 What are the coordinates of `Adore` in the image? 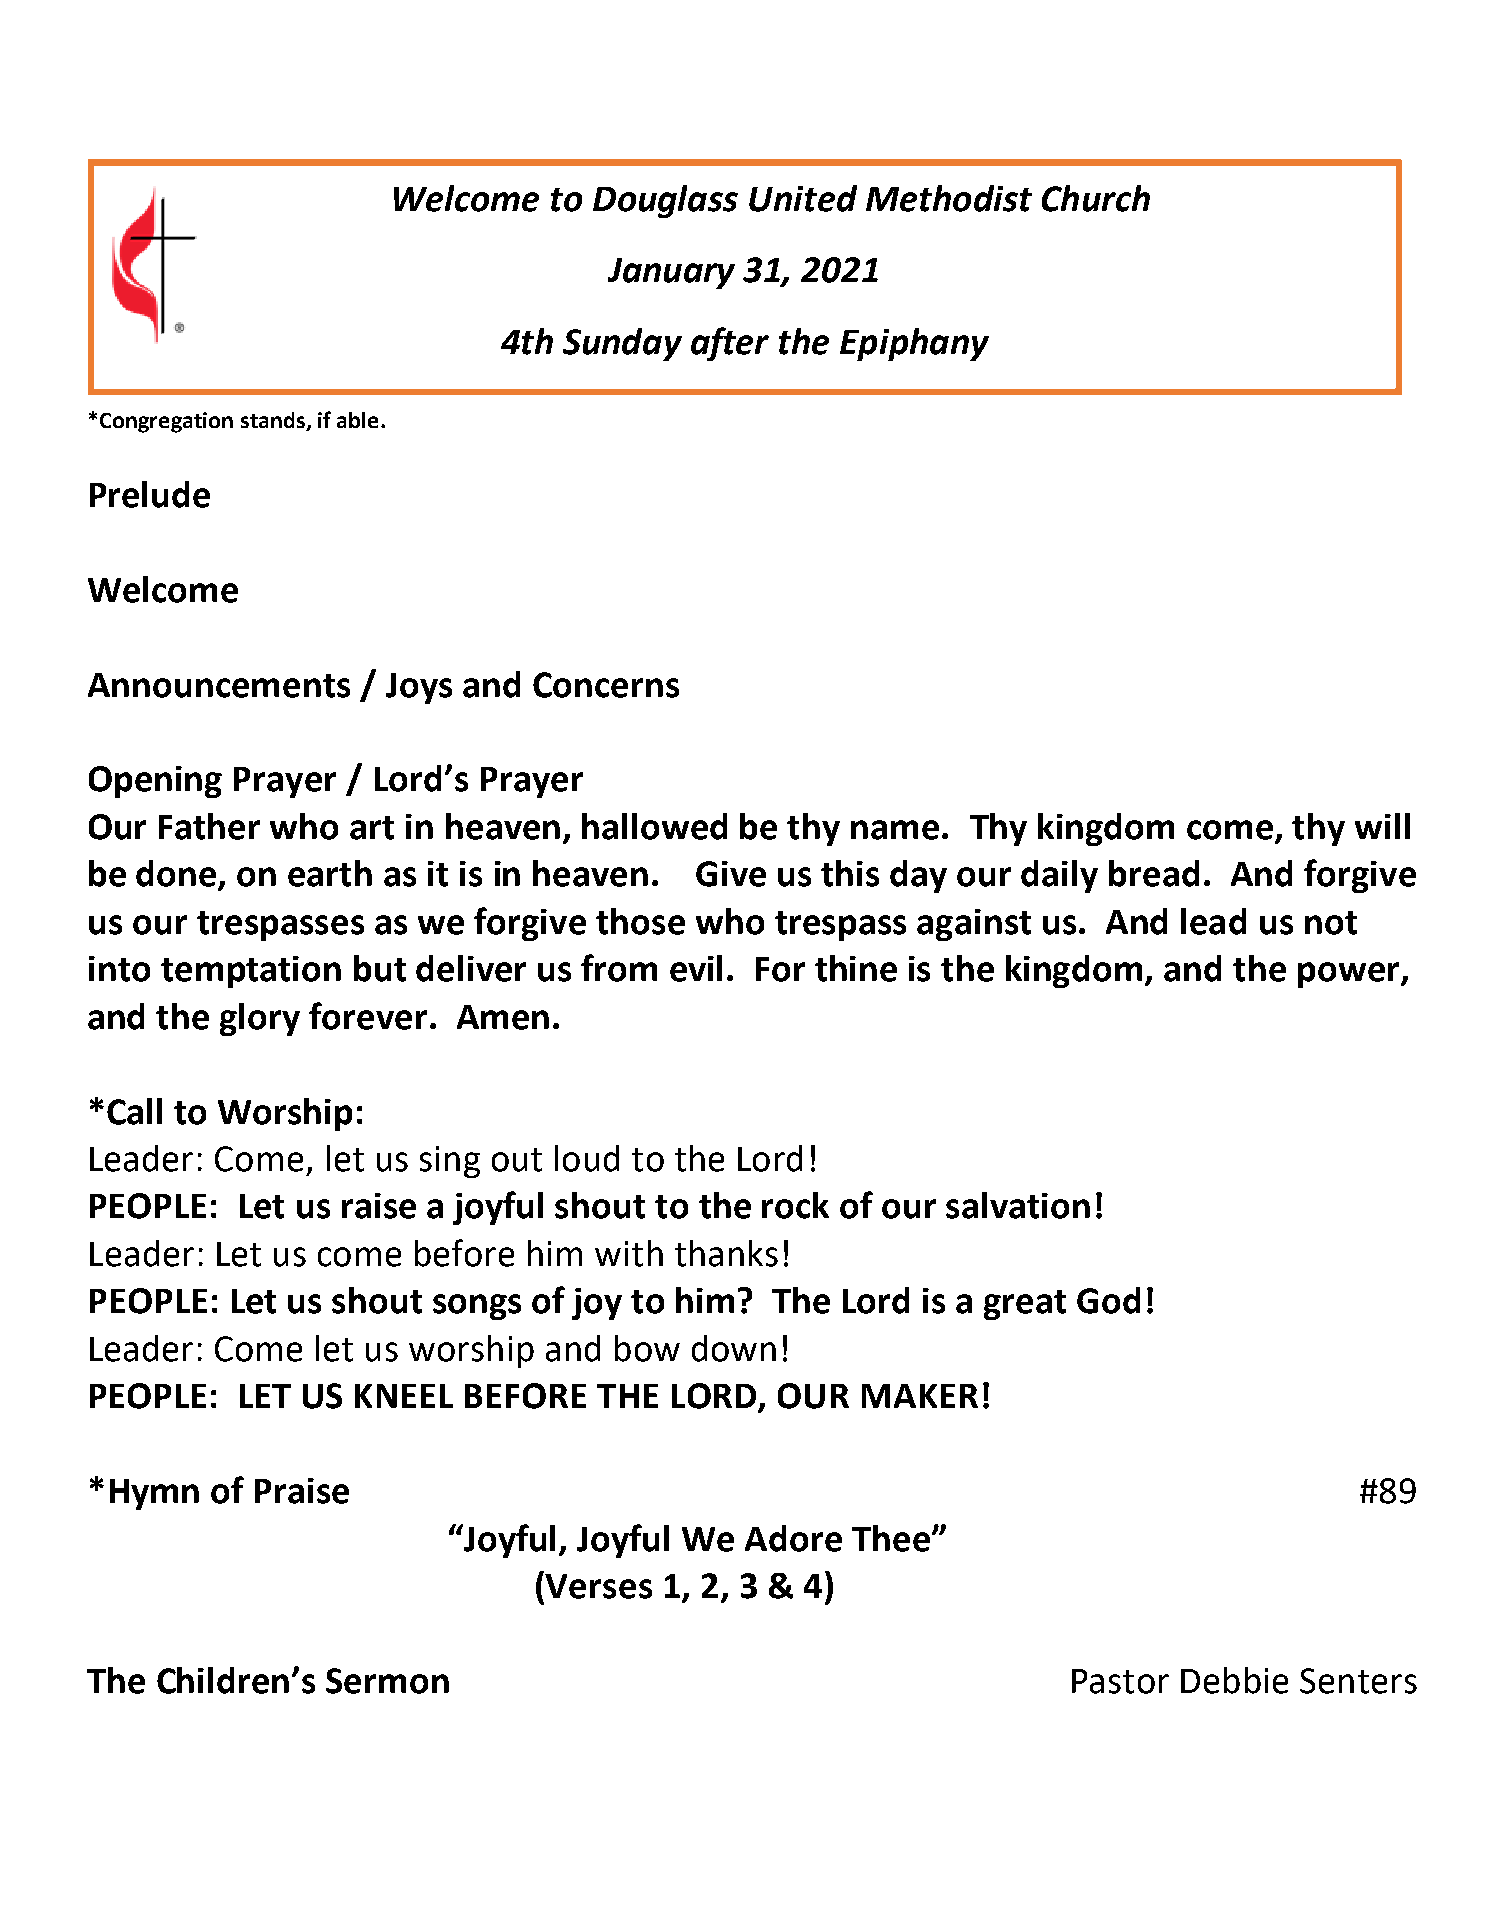 It's located at (793, 1538).
